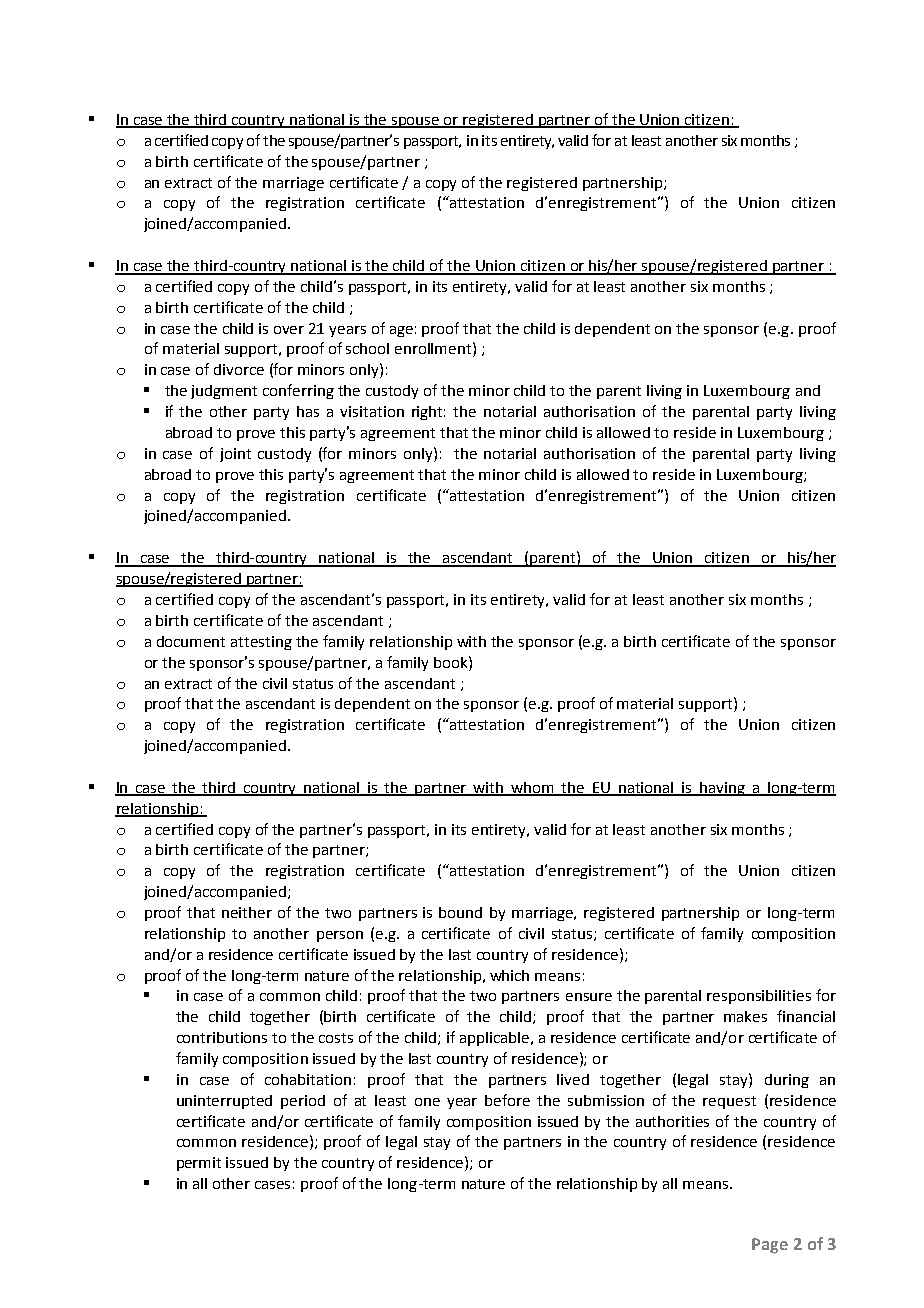  I want to click on having, so click(722, 789).
